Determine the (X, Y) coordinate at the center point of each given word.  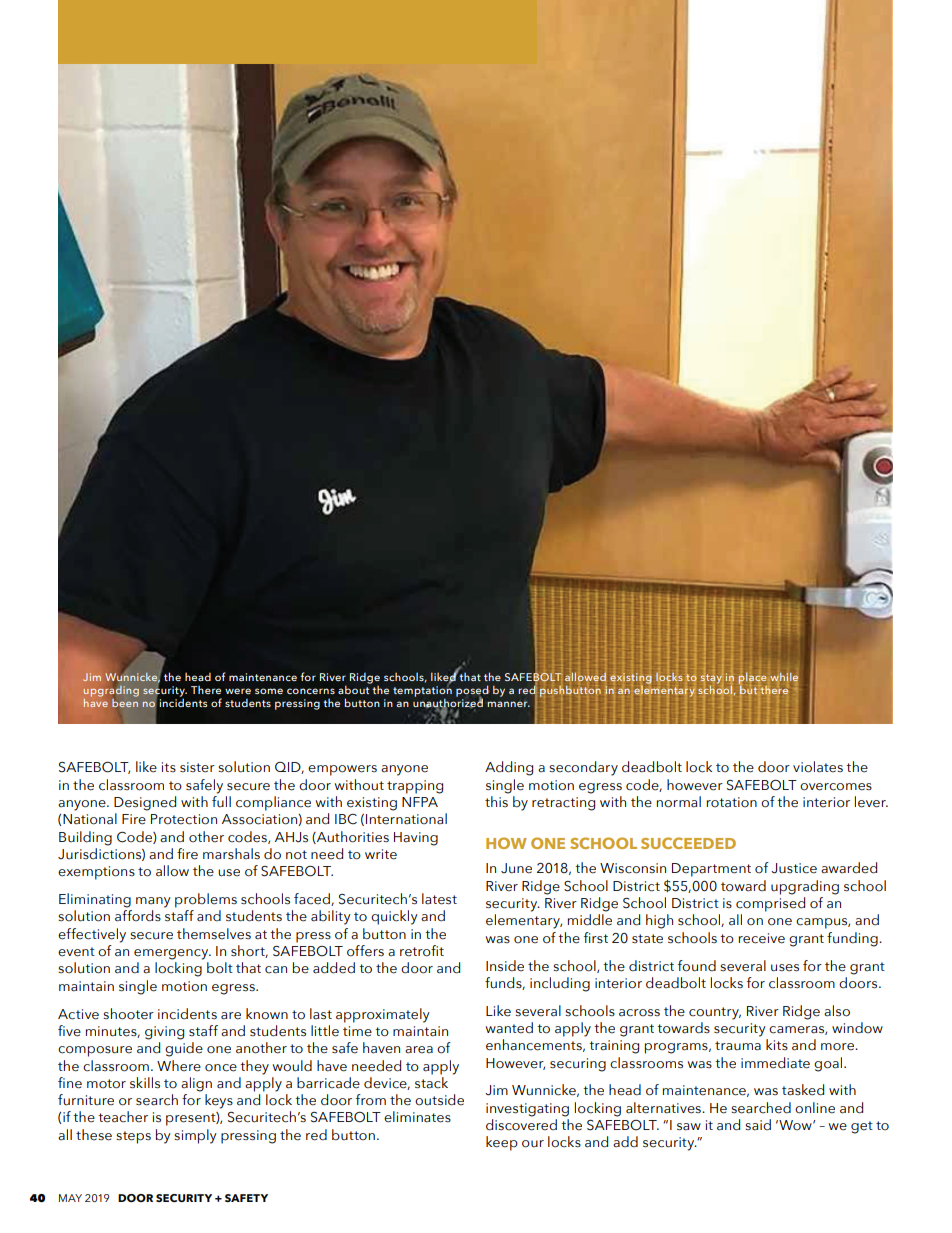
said (758, 1125)
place (753, 680)
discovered (521, 1125)
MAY (70, 1198)
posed (472, 692)
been (125, 701)
